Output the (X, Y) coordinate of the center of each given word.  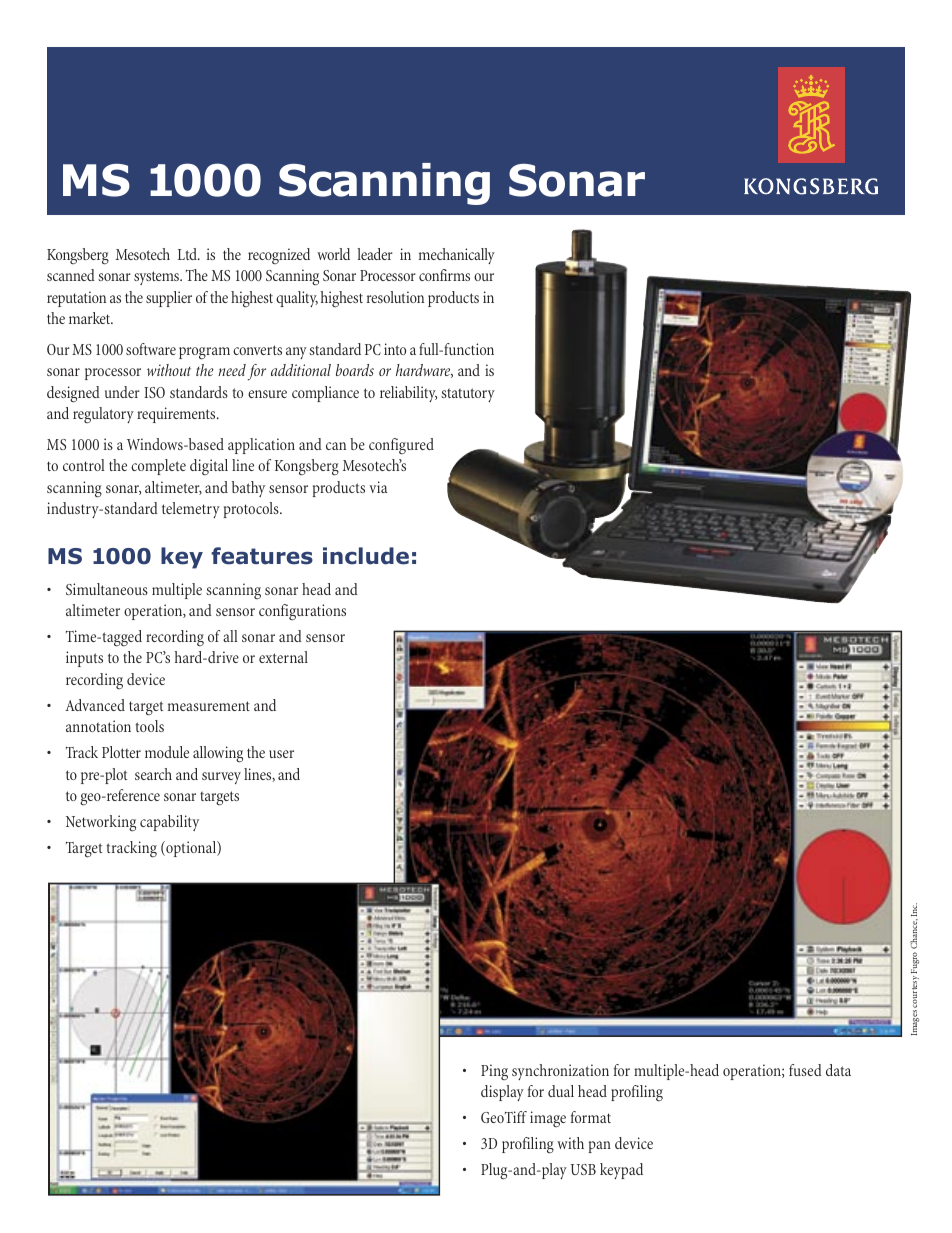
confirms (444, 275)
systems (158, 278)
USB (583, 1169)
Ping (494, 1072)
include (366, 556)
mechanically (457, 256)
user (281, 754)
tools (149, 726)
